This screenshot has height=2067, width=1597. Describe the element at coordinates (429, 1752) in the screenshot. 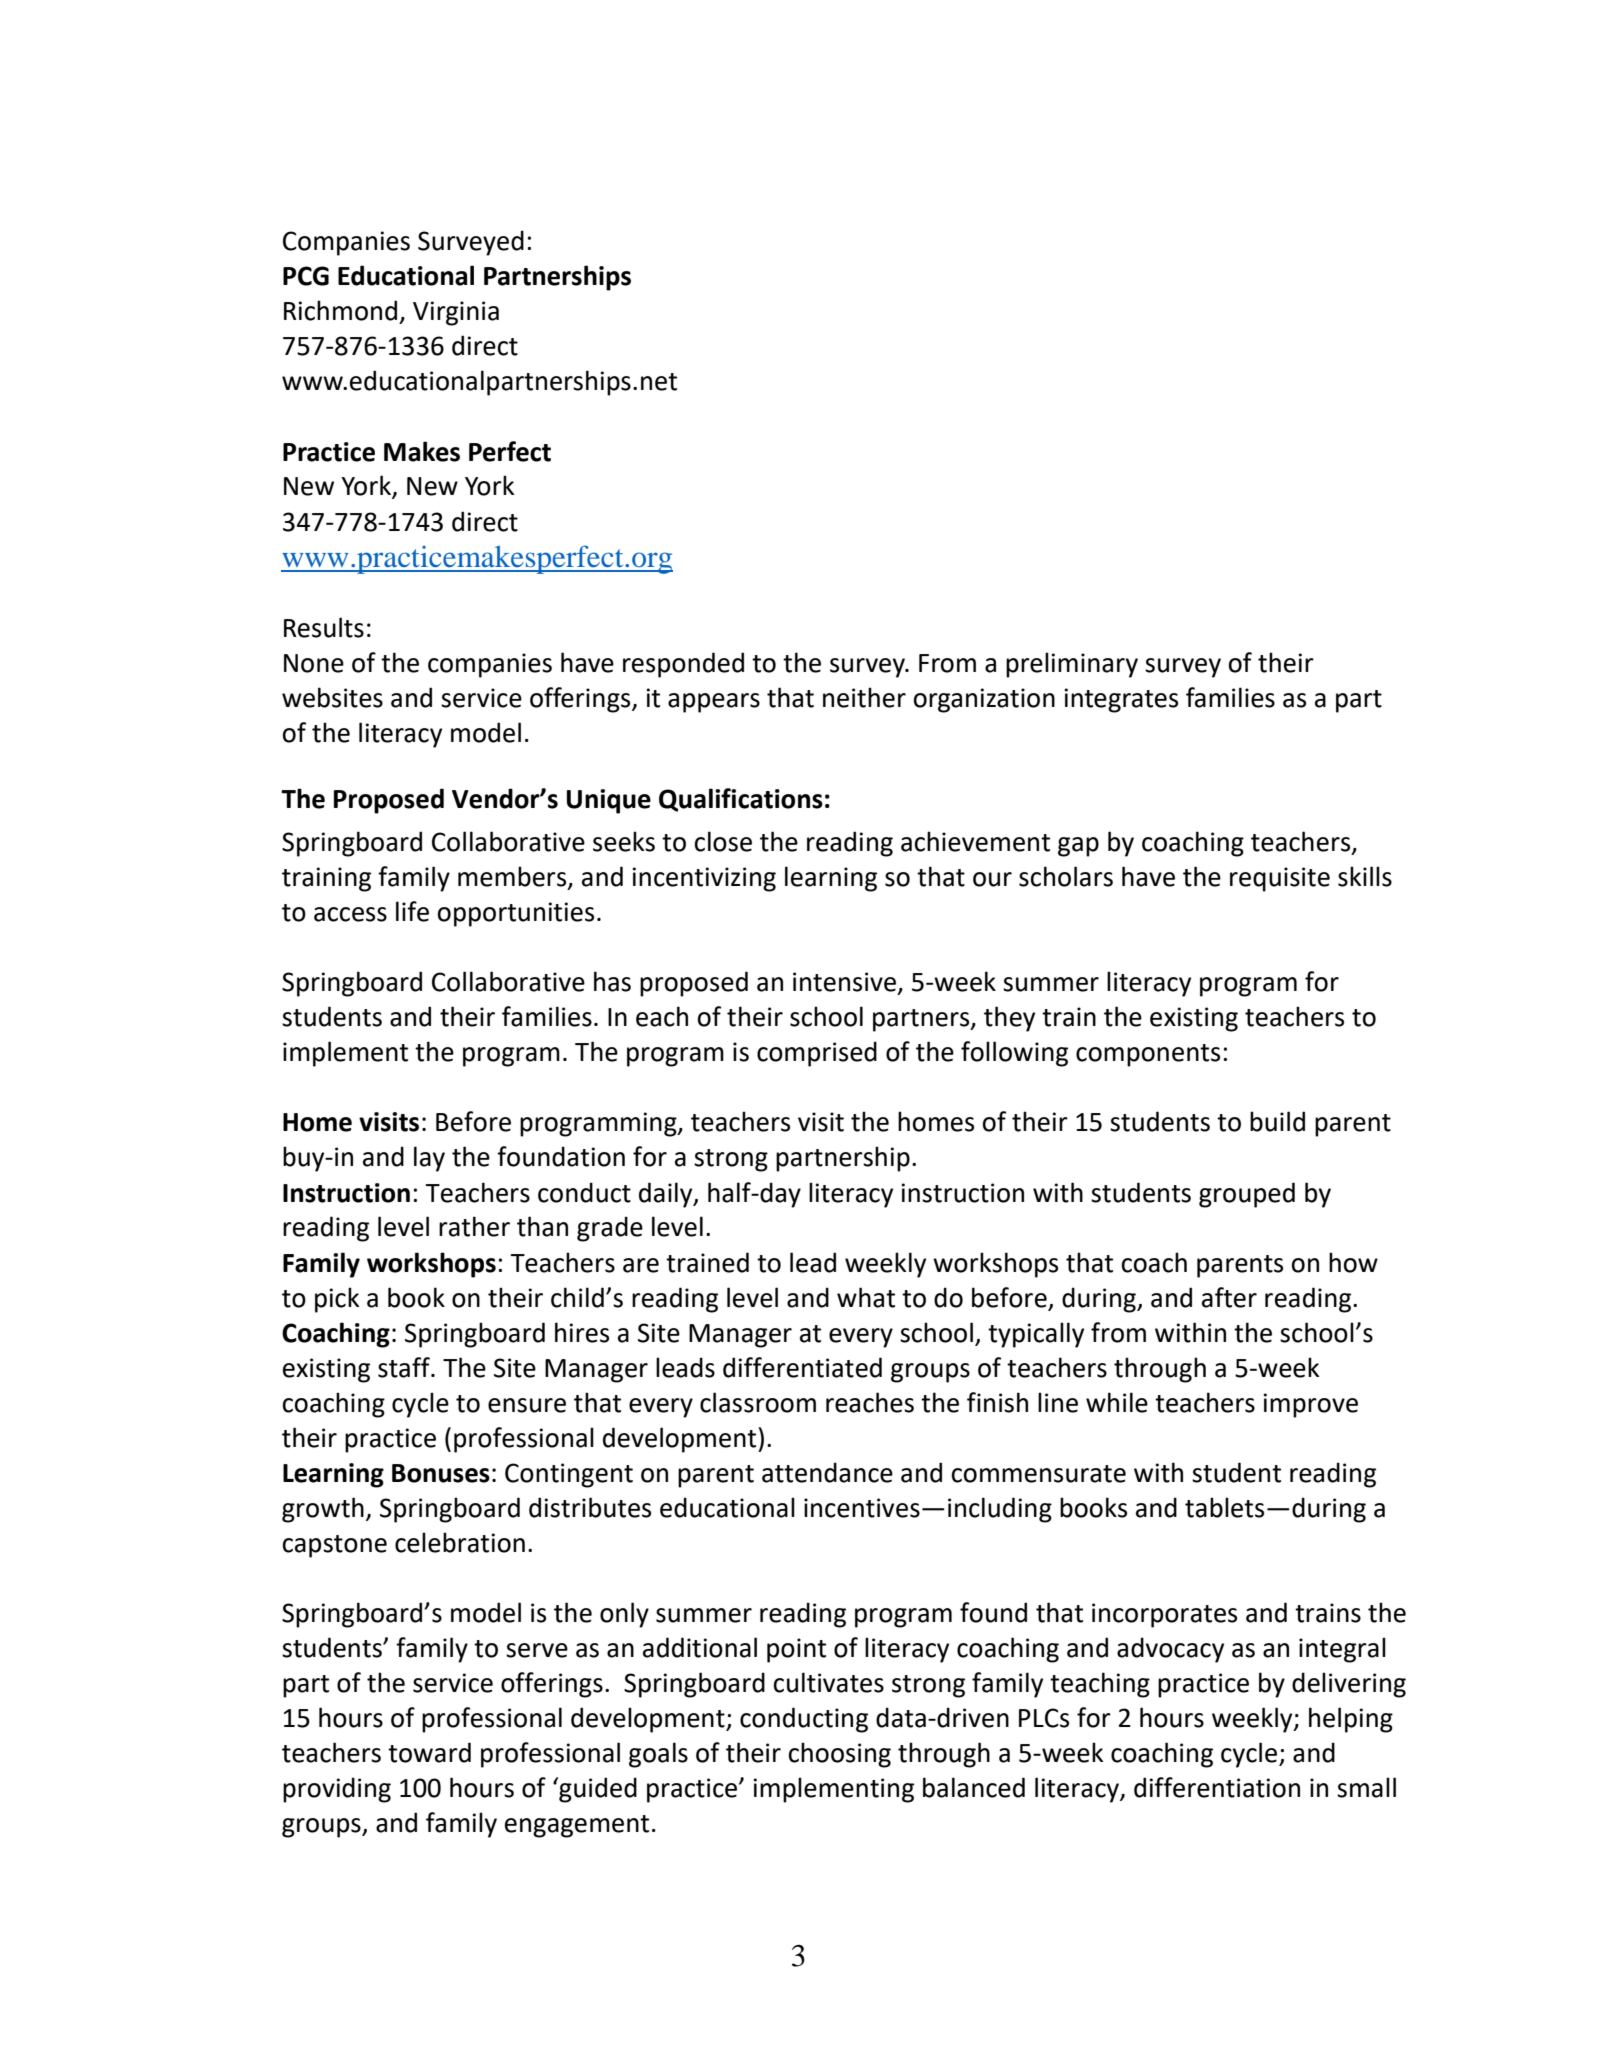

I see `toward` at that location.
